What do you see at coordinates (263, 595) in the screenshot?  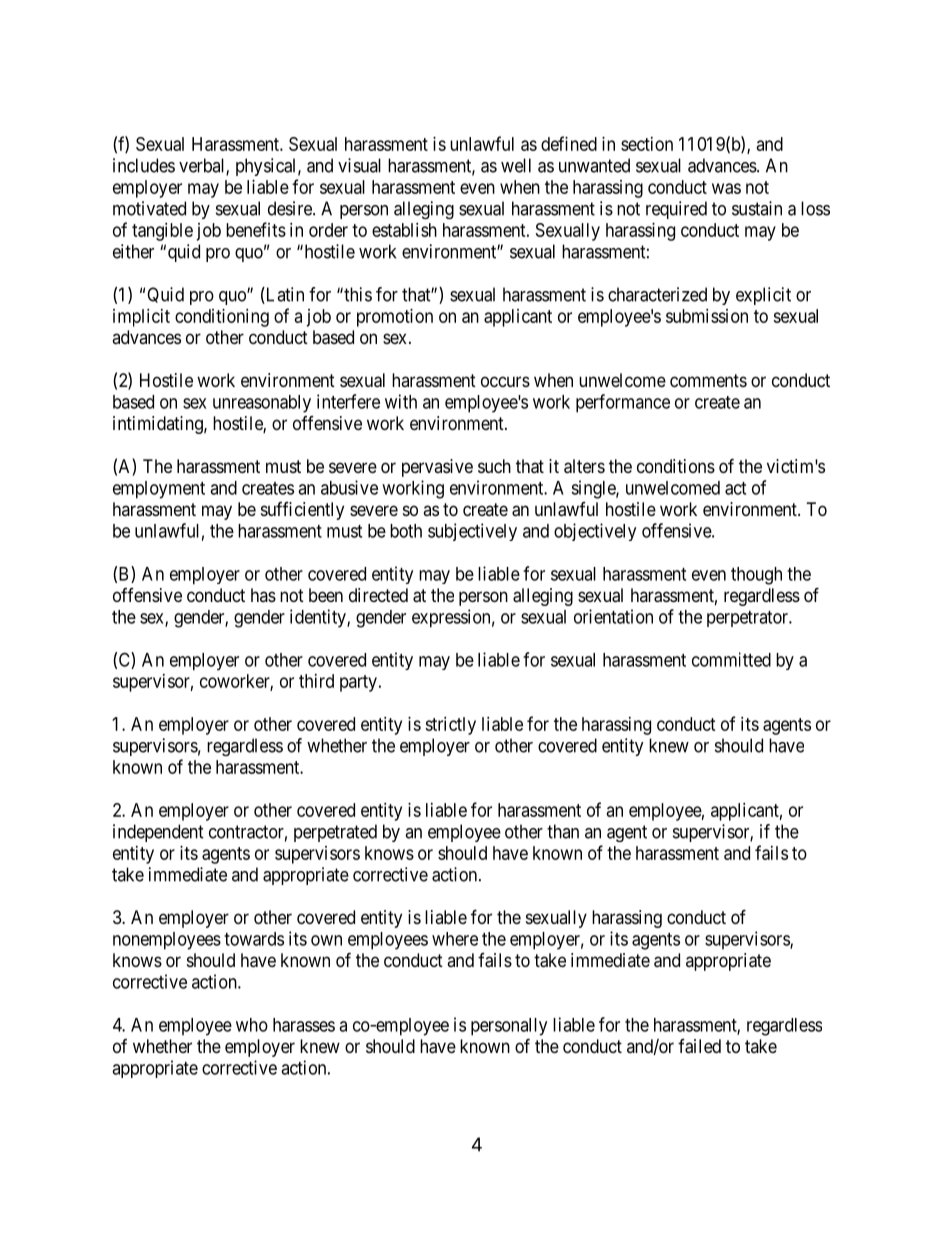 I see `has` at bounding box center [263, 595].
